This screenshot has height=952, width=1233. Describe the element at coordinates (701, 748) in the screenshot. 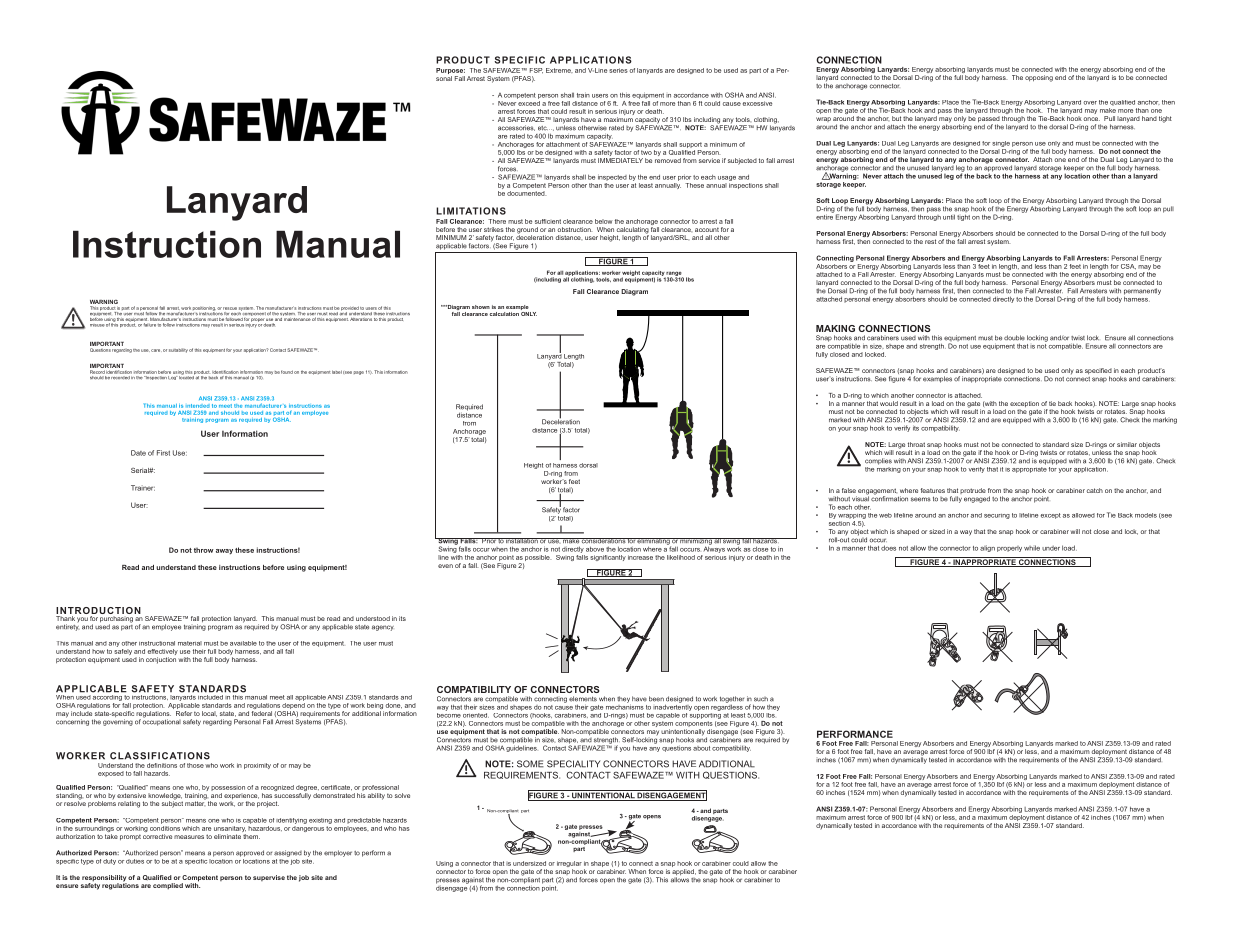

I see `about` at that location.
